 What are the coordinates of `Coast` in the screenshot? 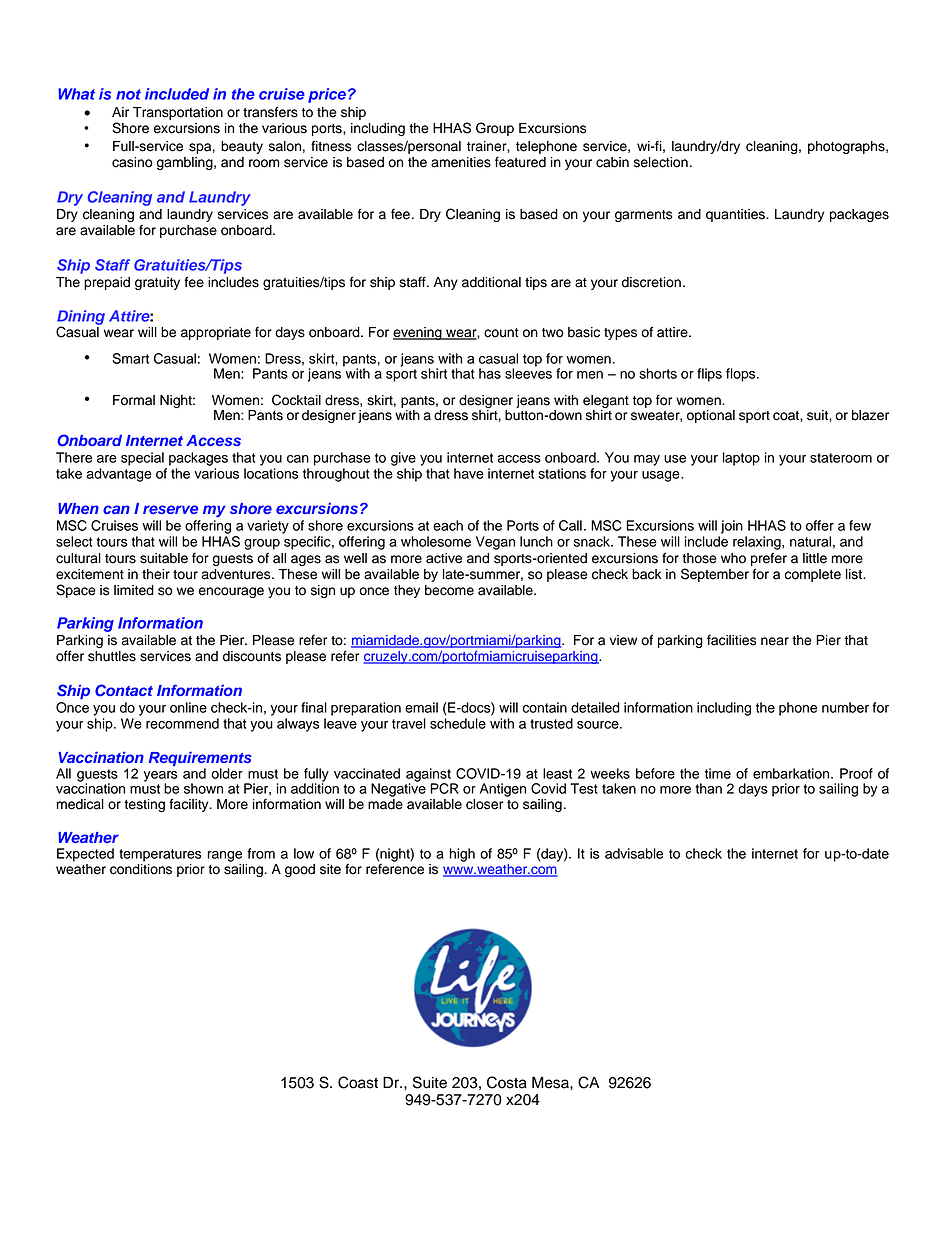 It's located at (358, 1082).
